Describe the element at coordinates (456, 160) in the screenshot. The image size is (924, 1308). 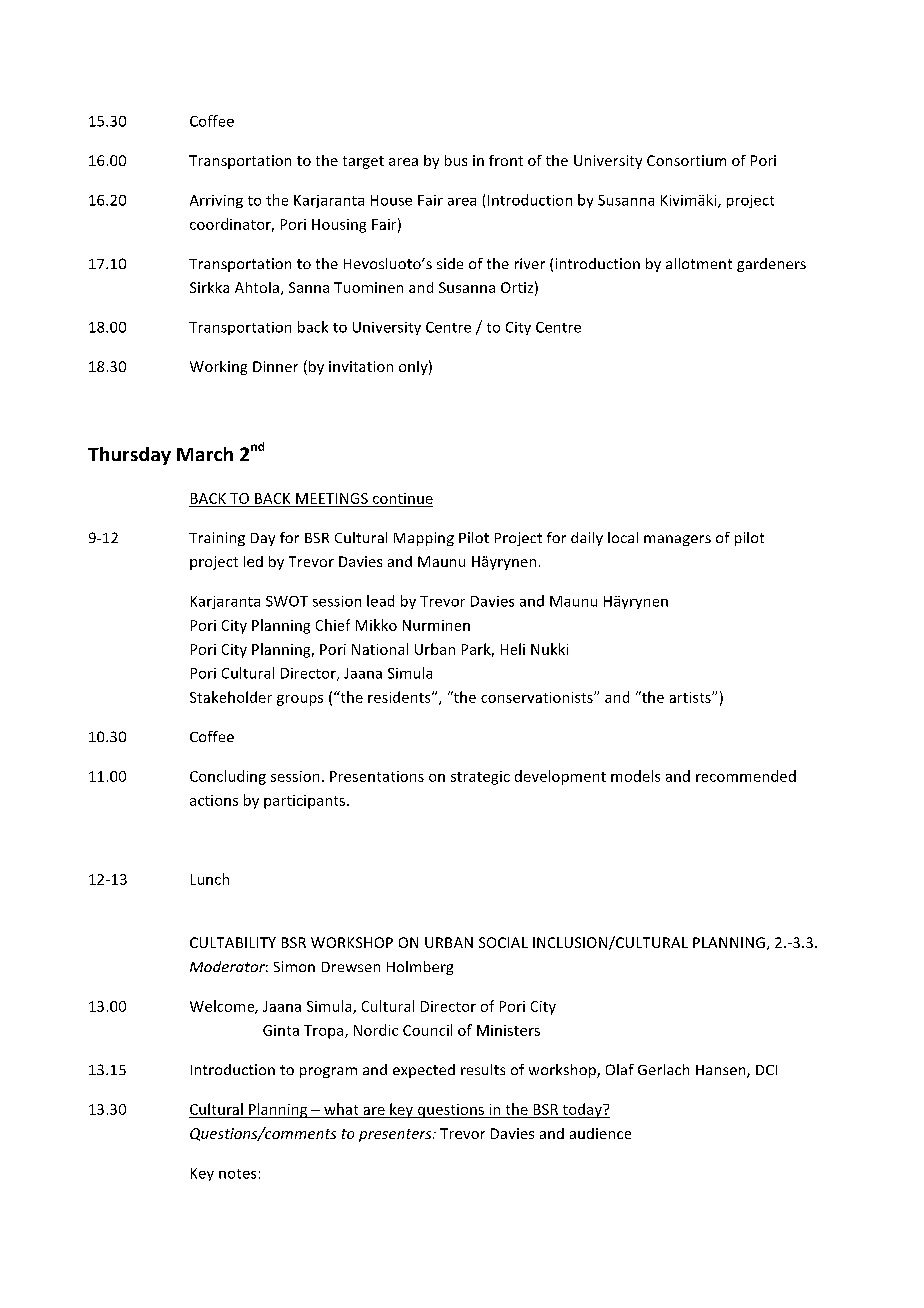
I see `bus` at that location.
